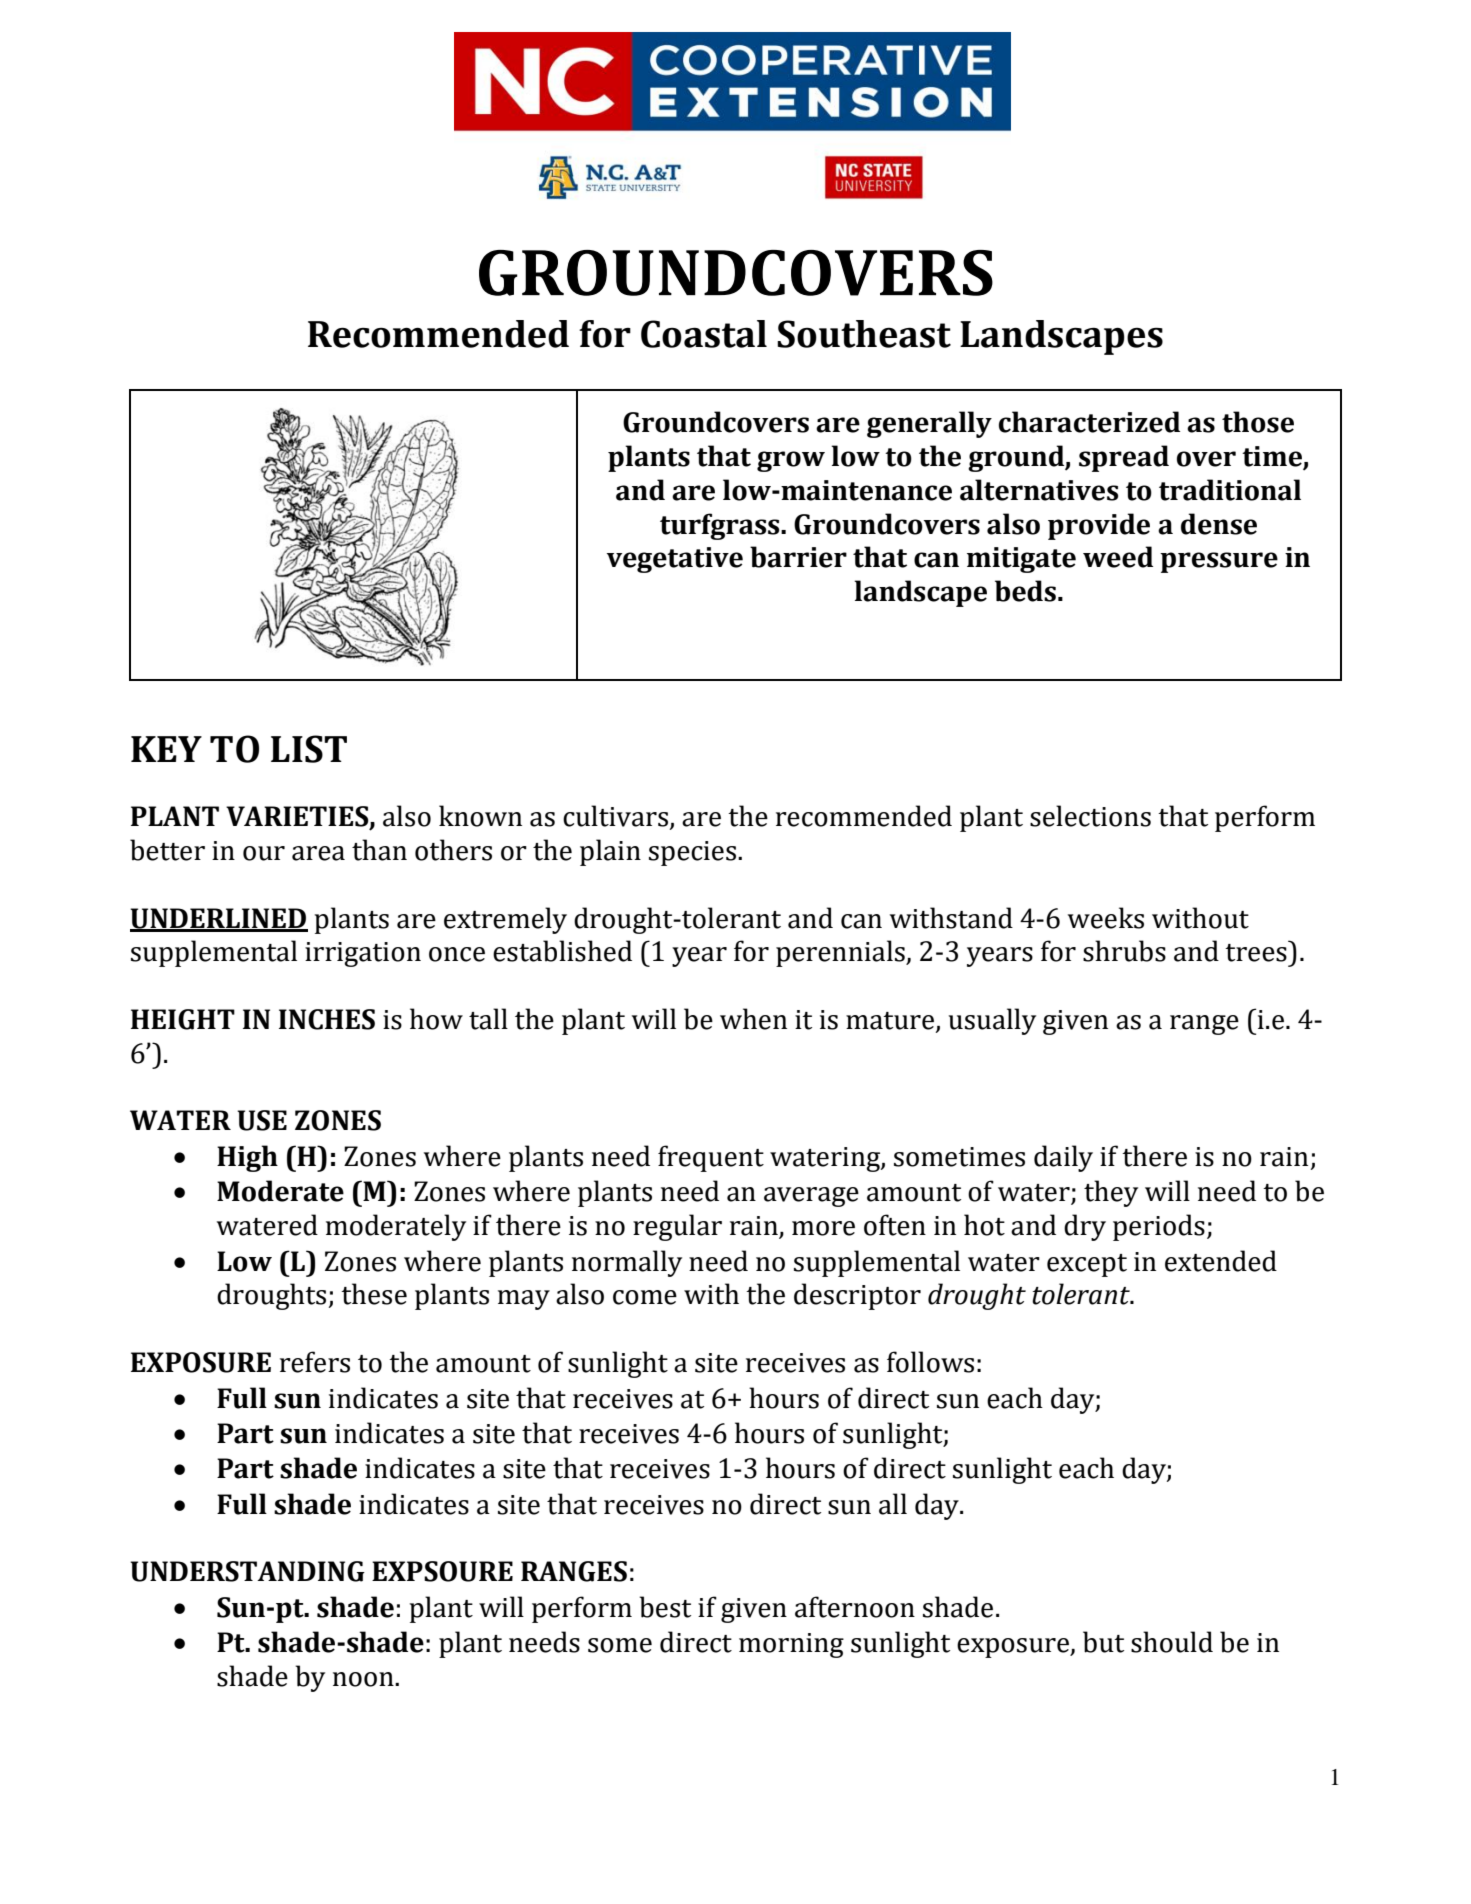  Describe the element at coordinates (704, 334) in the screenshot. I see `Coastal` at that location.
